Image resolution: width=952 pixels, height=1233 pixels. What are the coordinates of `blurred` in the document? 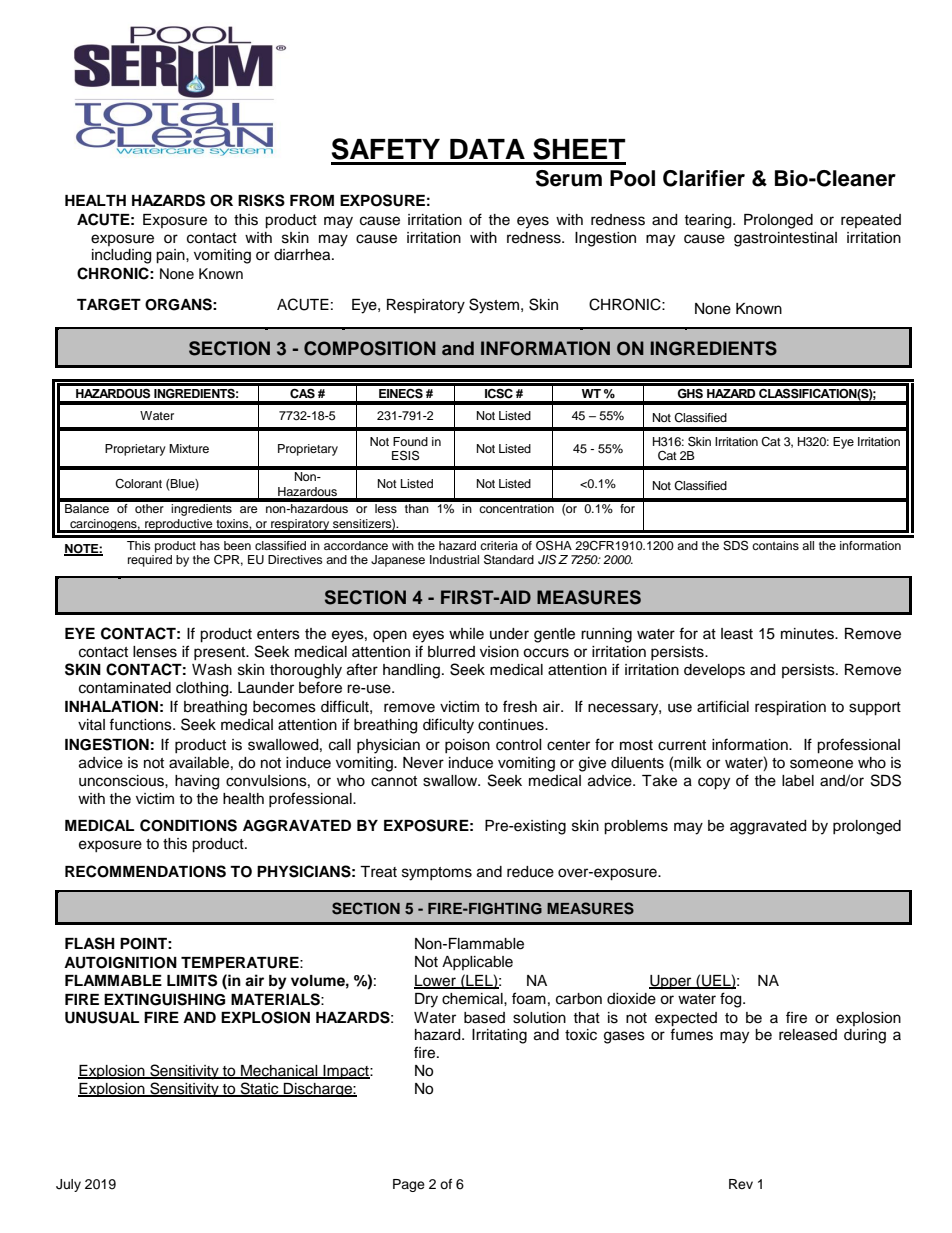 It's located at (451, 652).
